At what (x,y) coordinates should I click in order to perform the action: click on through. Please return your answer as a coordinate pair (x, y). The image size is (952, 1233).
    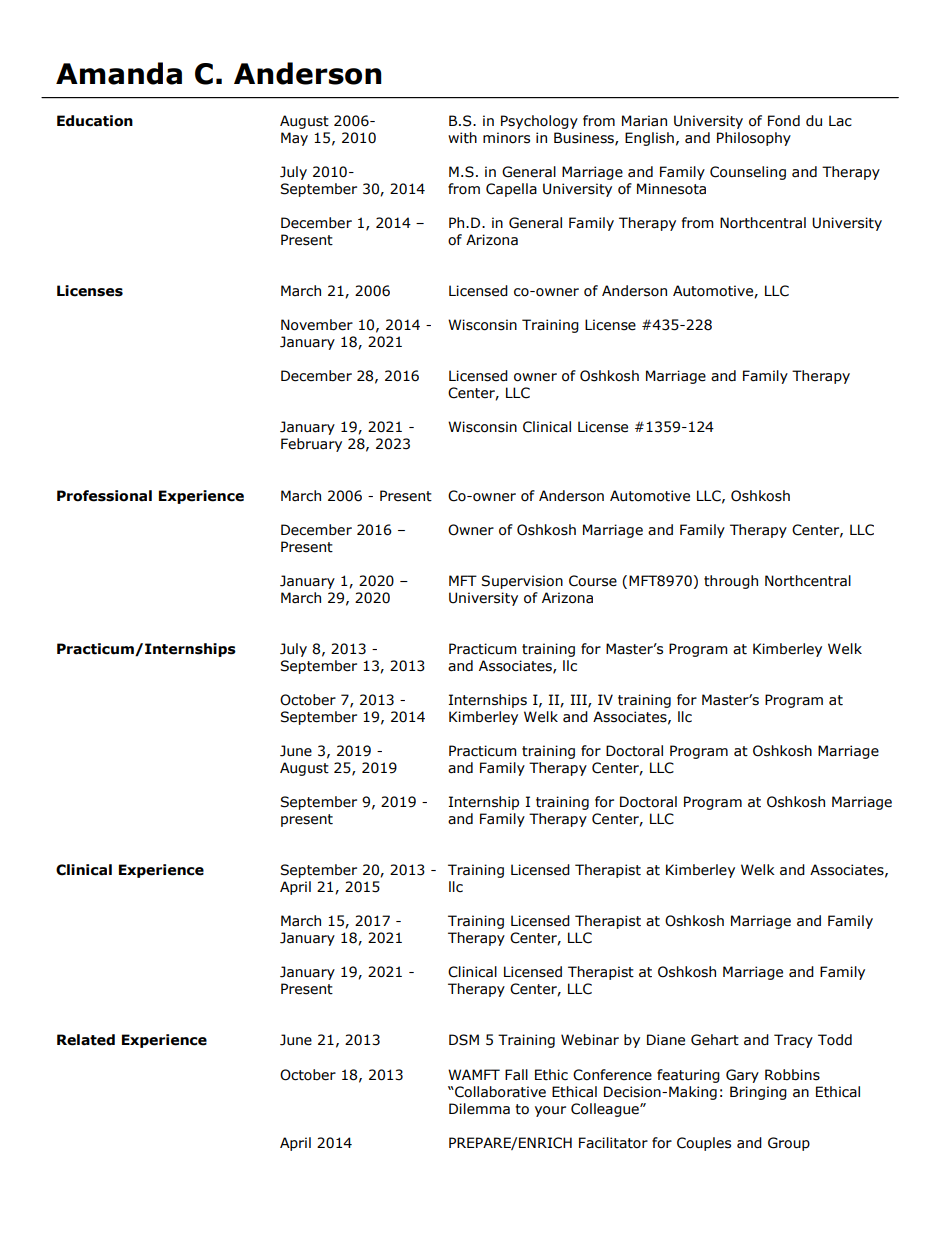
    Looking at the image, I should click on (731, 582).
